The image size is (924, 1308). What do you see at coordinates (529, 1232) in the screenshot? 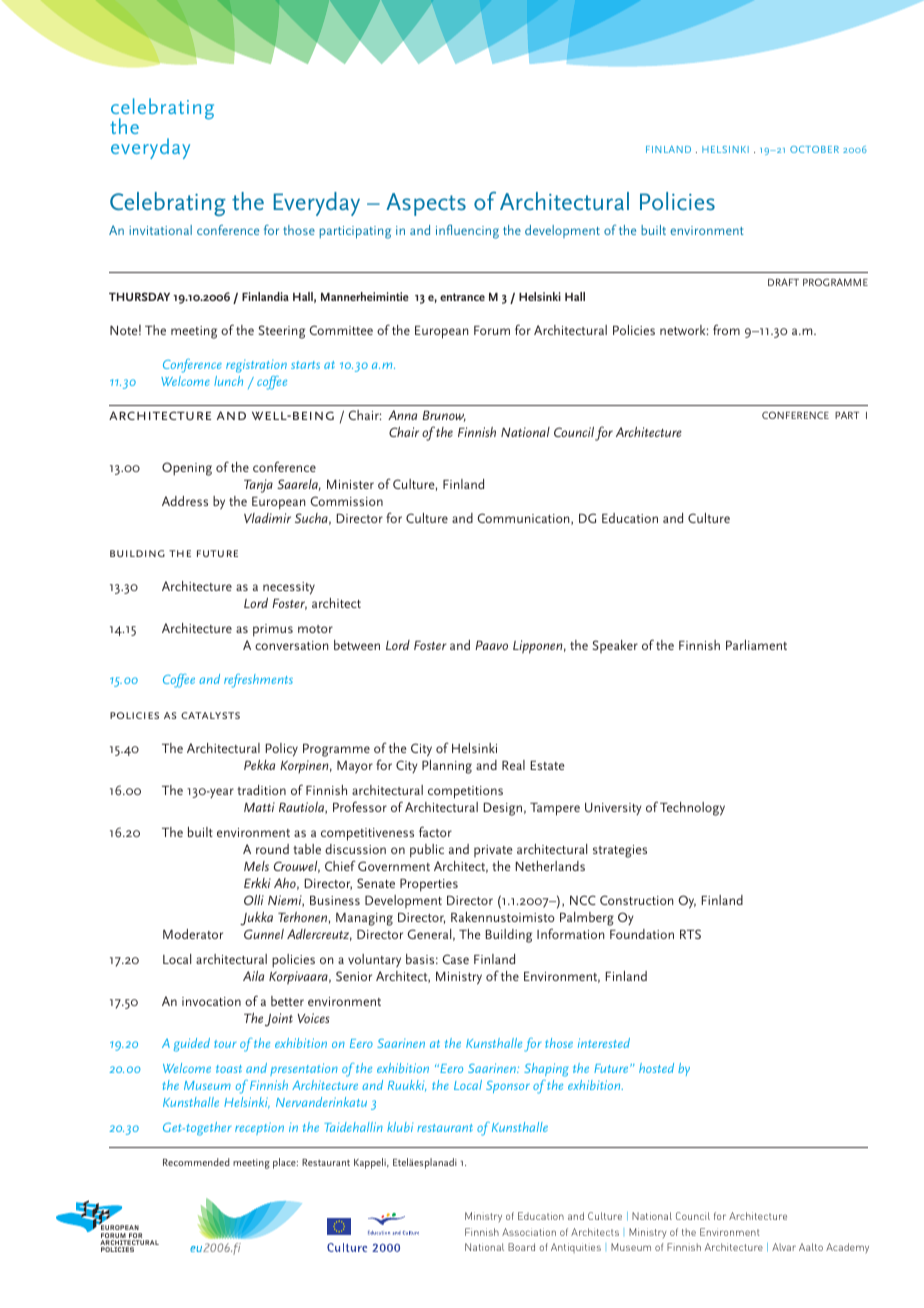
I see `Association` at bounding box center [529, 1232].
